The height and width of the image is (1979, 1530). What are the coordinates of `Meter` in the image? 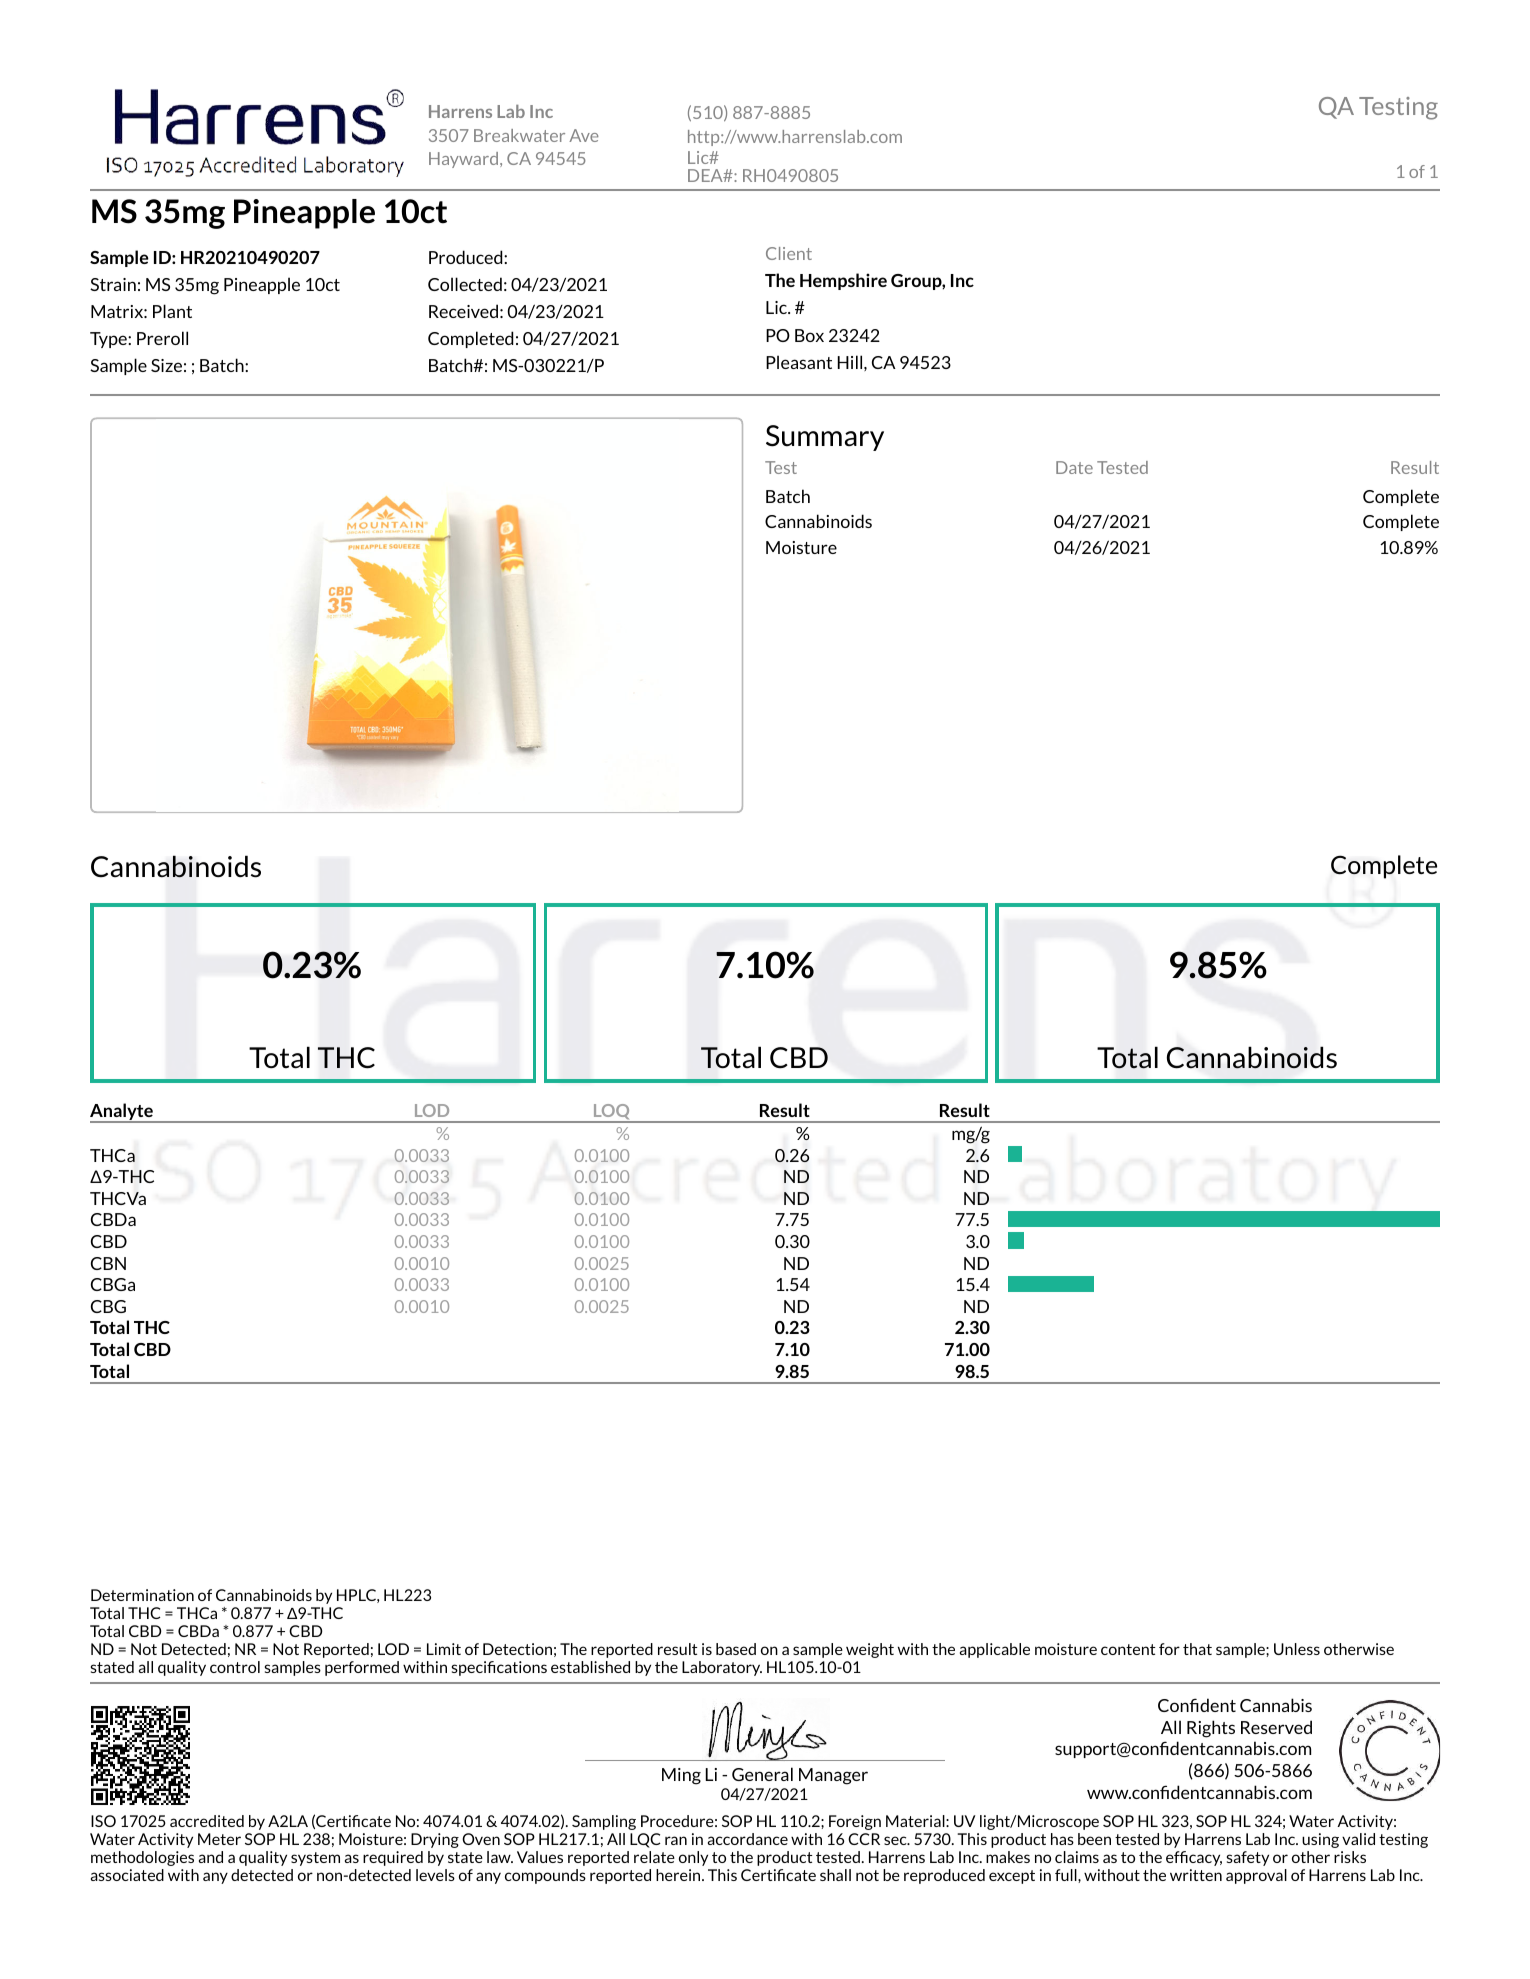 It's located at (219, 1839).
